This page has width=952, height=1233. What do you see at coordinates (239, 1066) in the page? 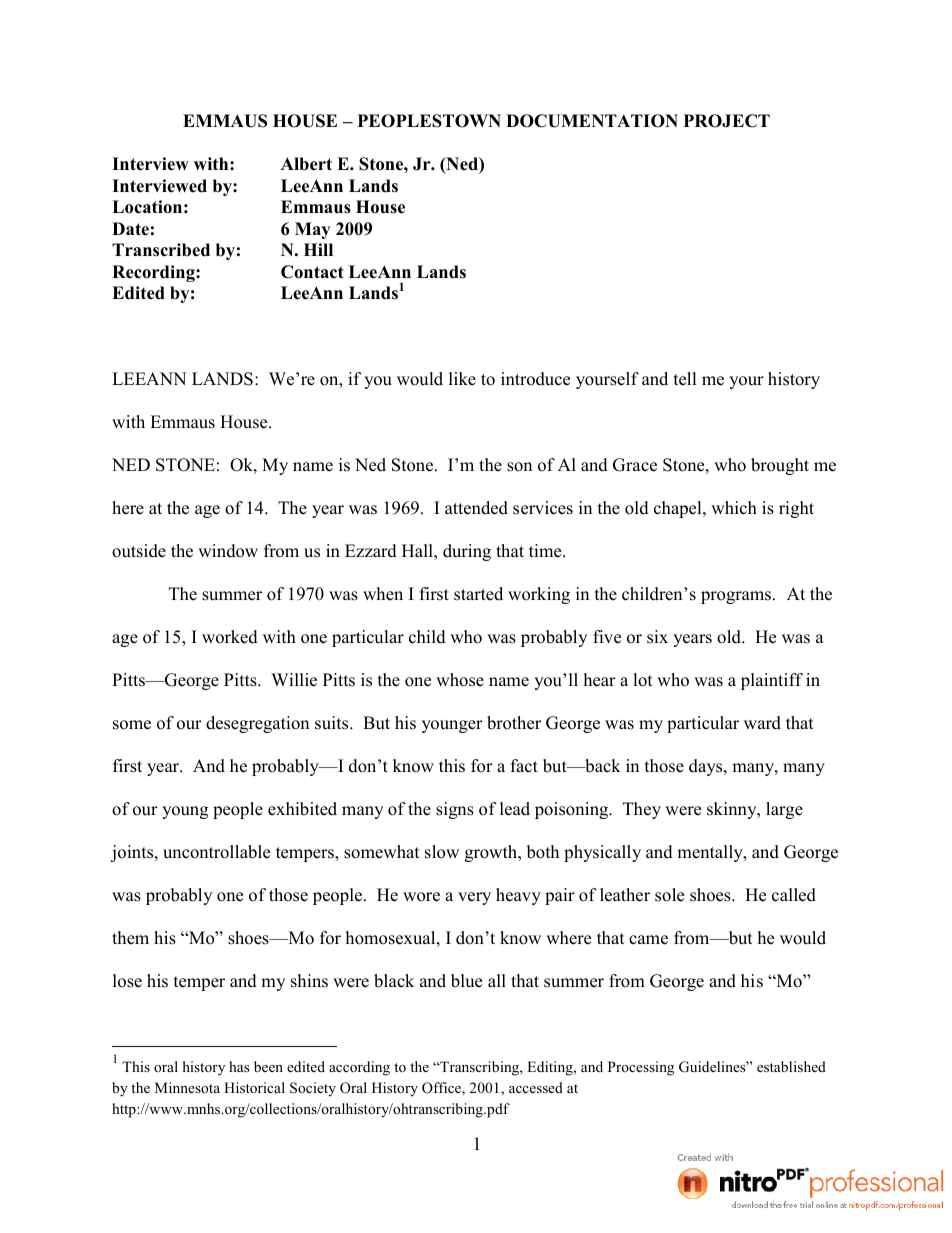
I see `has` at bounding box center [239, 1066].
